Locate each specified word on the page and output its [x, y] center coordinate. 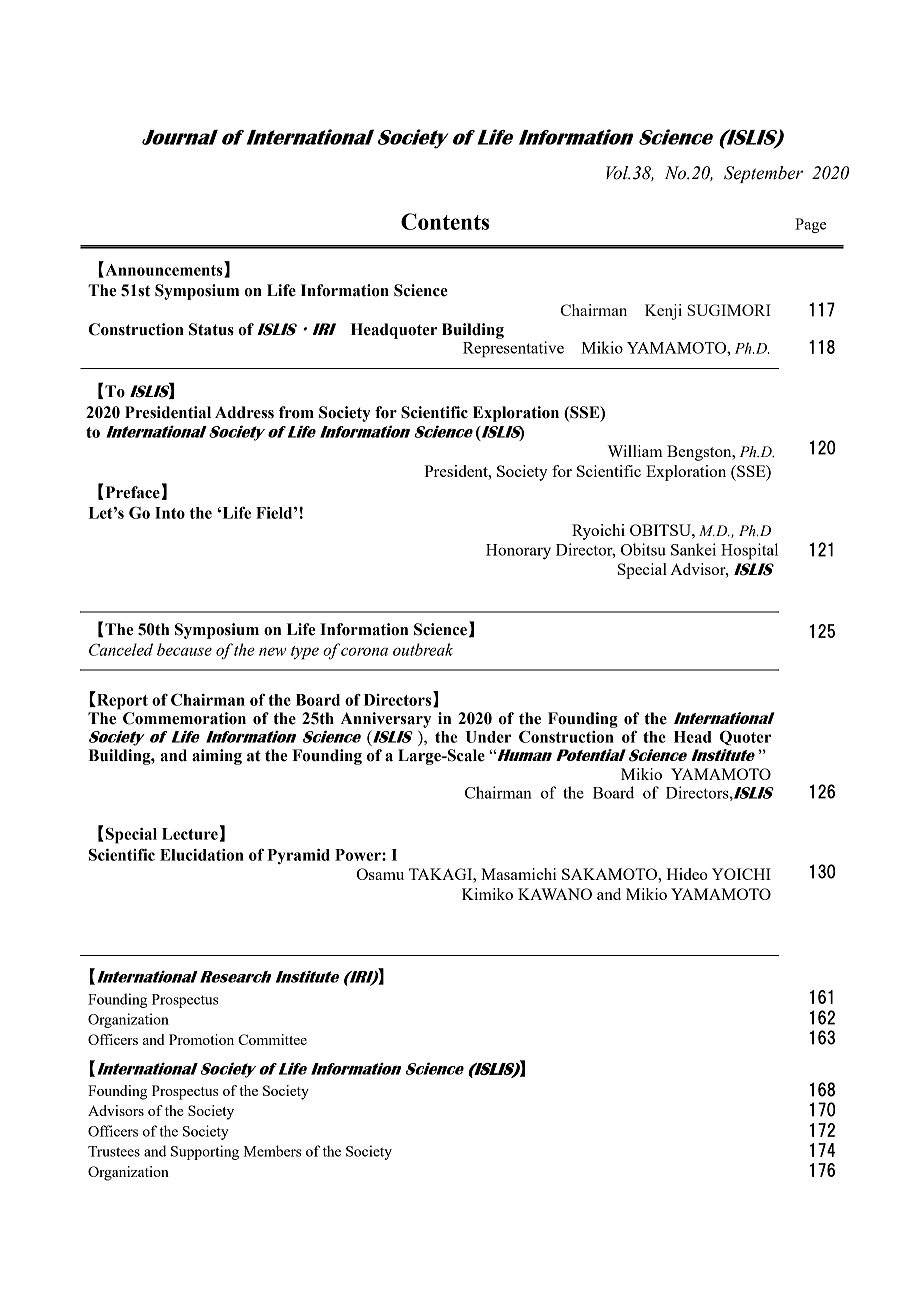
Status [211, 329]
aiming [217, 757]
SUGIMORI [729, 310]
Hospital [749, 551]
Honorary [518, 552]
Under [488, 737]
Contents [445, 221]
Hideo [687, 874]
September [763, 174]
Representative [513, 349]
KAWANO [555, 894]
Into [170, 513]
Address [244, 412]
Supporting [205, 1152]
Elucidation [202, 855]
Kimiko [487, 894]
